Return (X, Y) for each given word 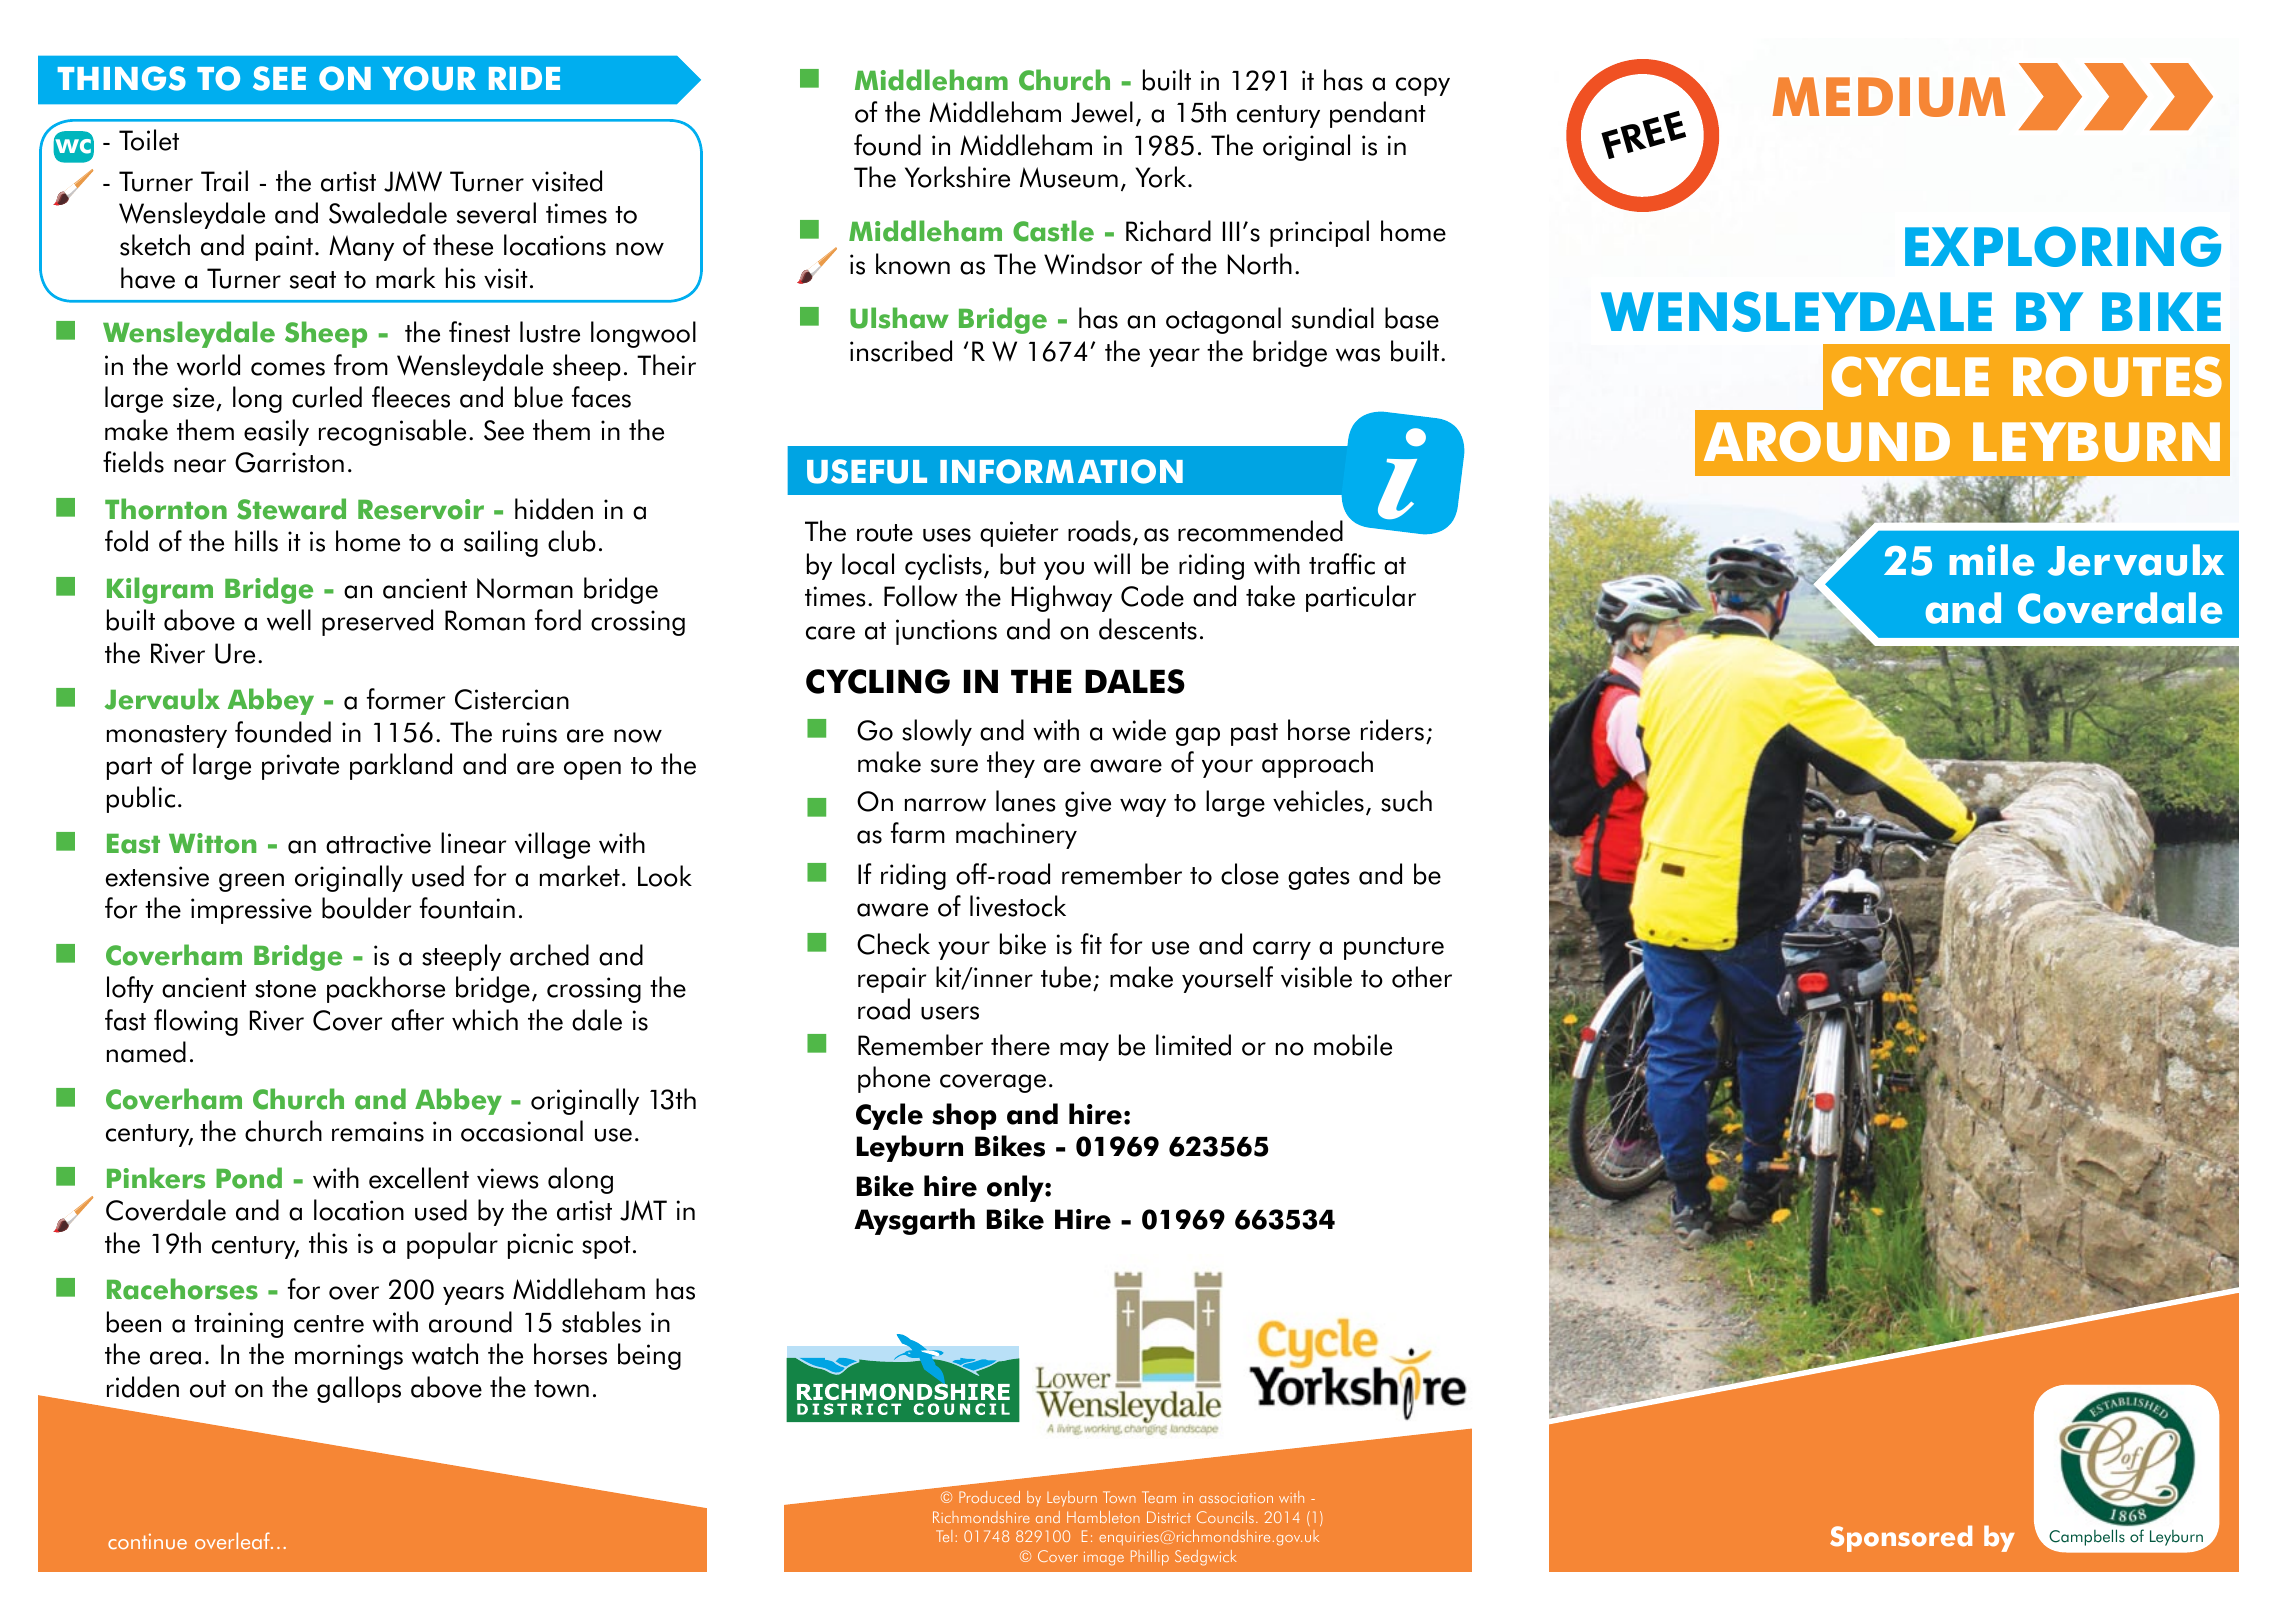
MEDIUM (1889, 97)
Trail (224, 181)
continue (147, 1541)
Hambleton (1103, 1517)
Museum (1069, 177)
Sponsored (1901, 1538)
